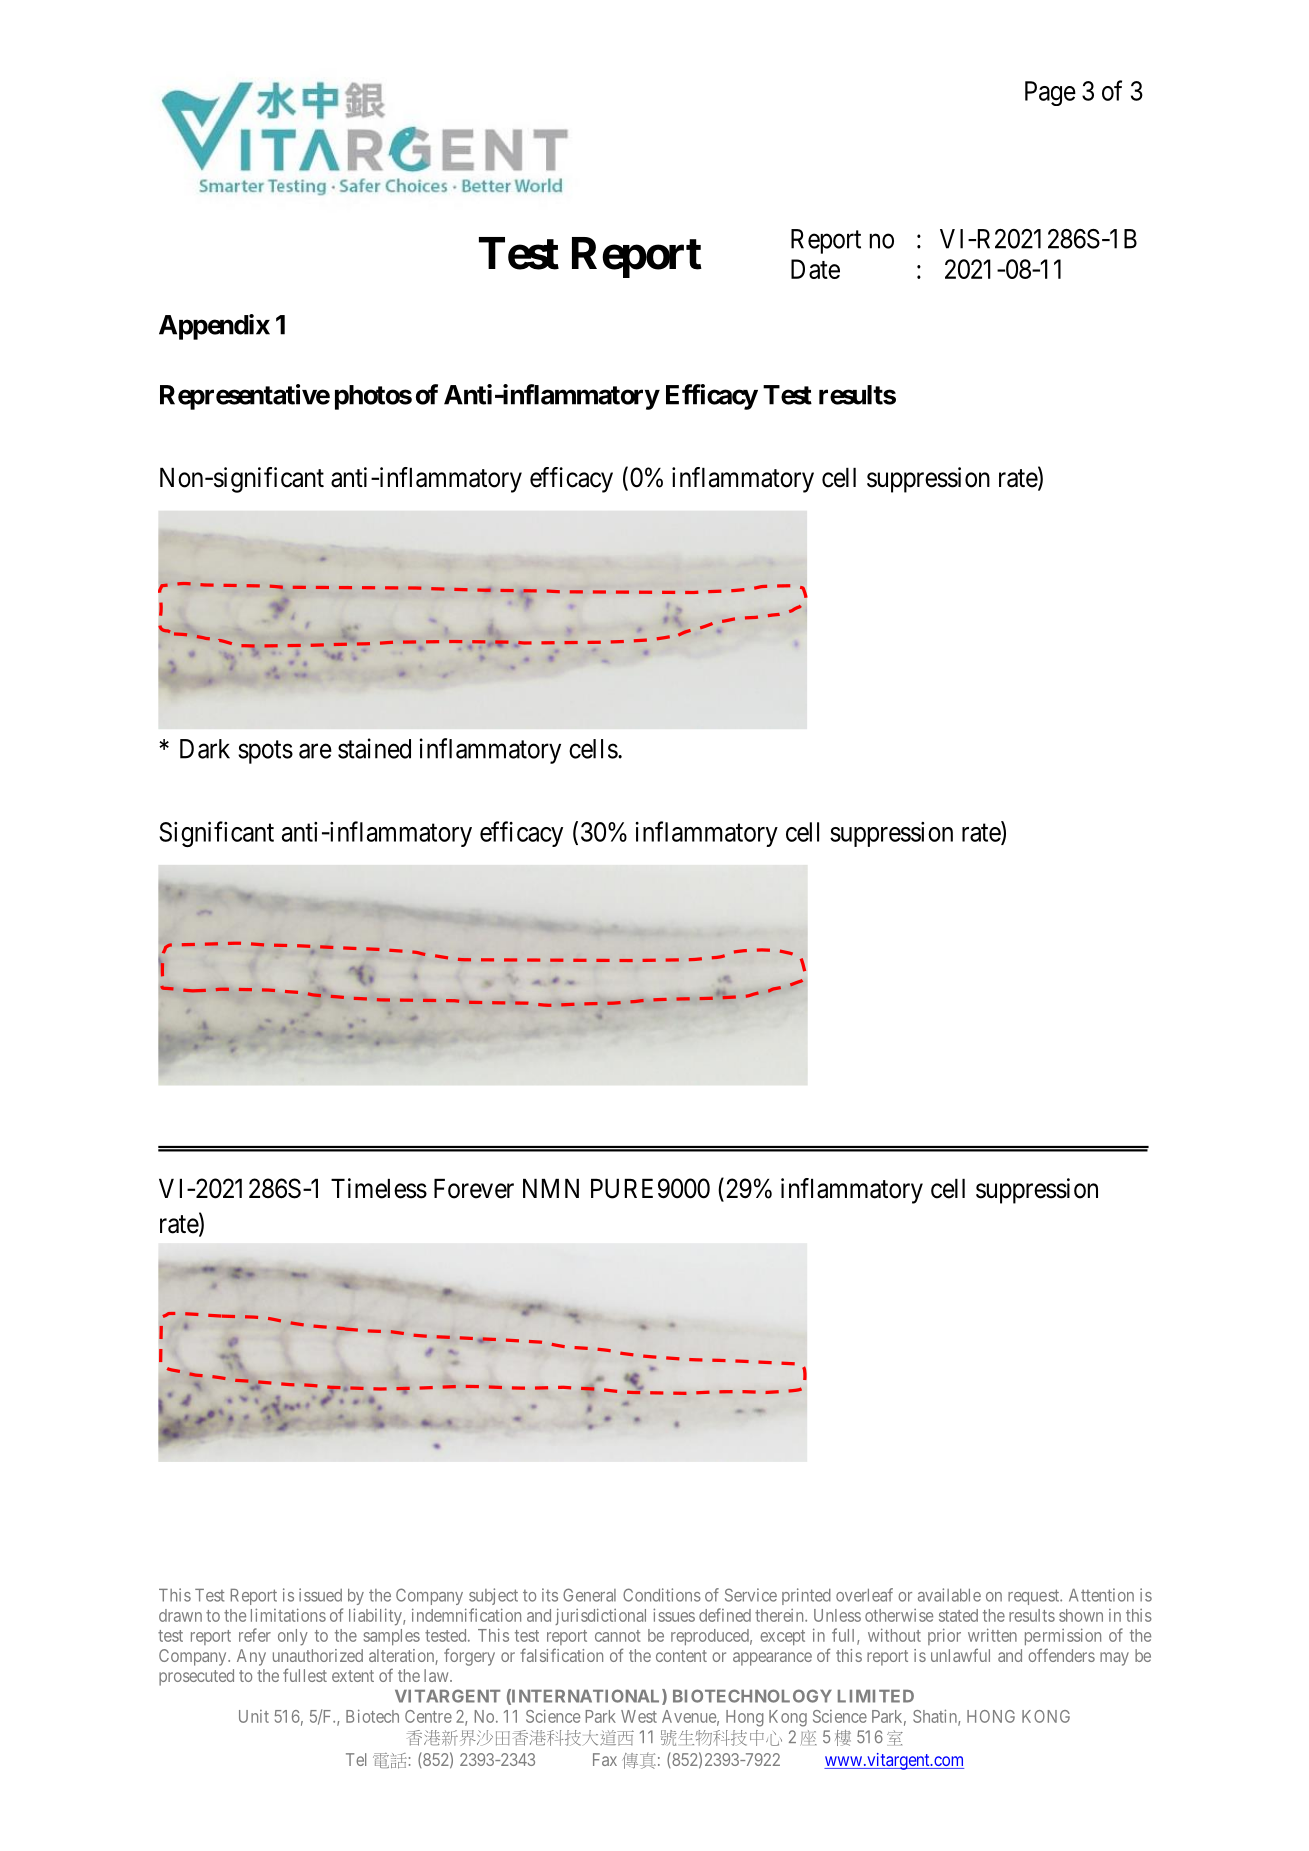  Describe the element at coordinates (815, 269) in the screenshot. I see `Date` at that location.
